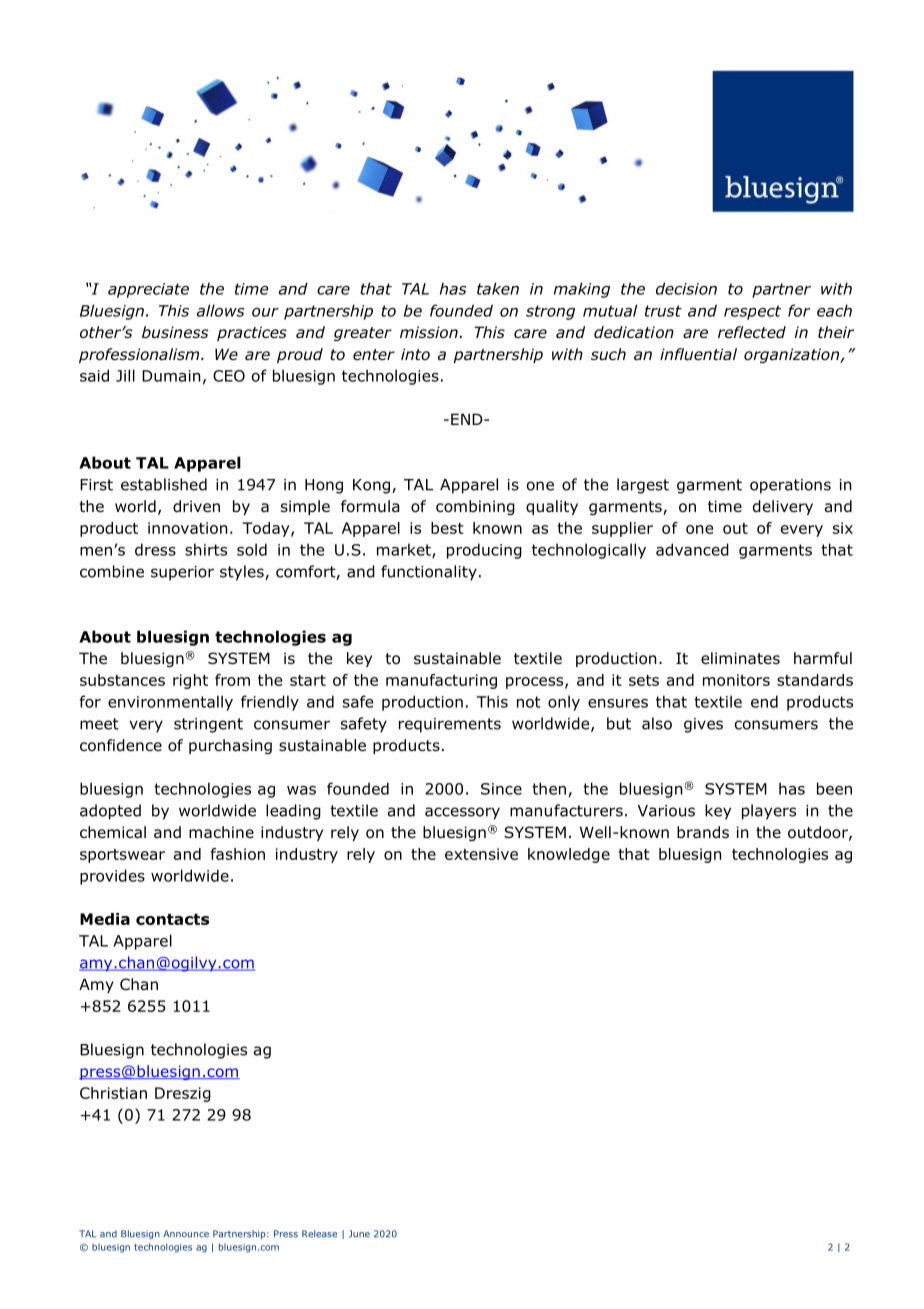 The width and height of the image is (924, 1309). I want to click on purchasing, so click(230, 746).
